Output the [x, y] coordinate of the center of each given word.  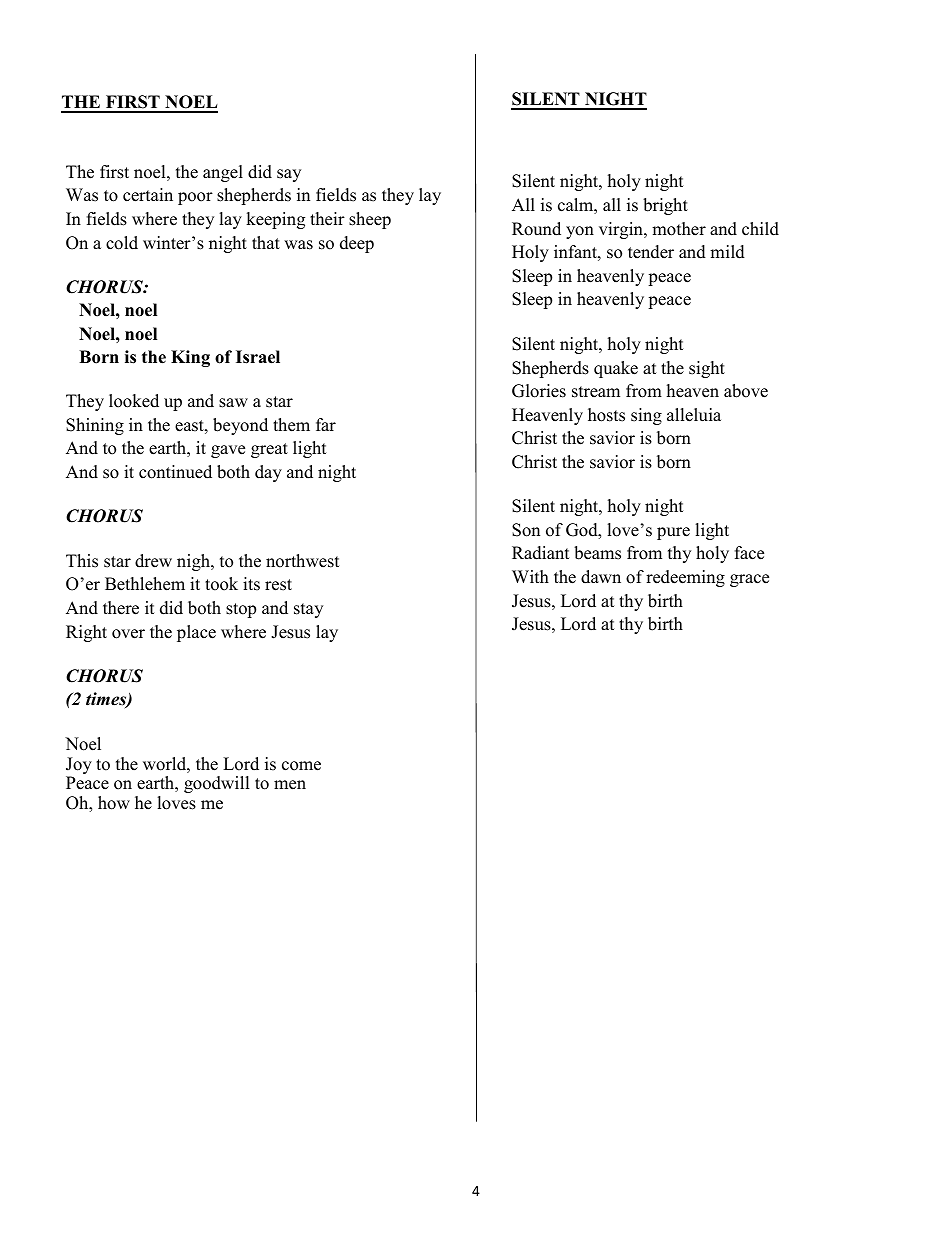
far [326, 424]
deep [357, 244]
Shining [95, 426]
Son [526, 530]
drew [153, 561]
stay [308, 610]
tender [651, 252]
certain [148, 195]
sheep [370, 220]
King [190, 358]
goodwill [217, 784]
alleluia [694, 415]
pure [673, 533]
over [128, 634]
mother [679, 229]
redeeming [685, 578]
